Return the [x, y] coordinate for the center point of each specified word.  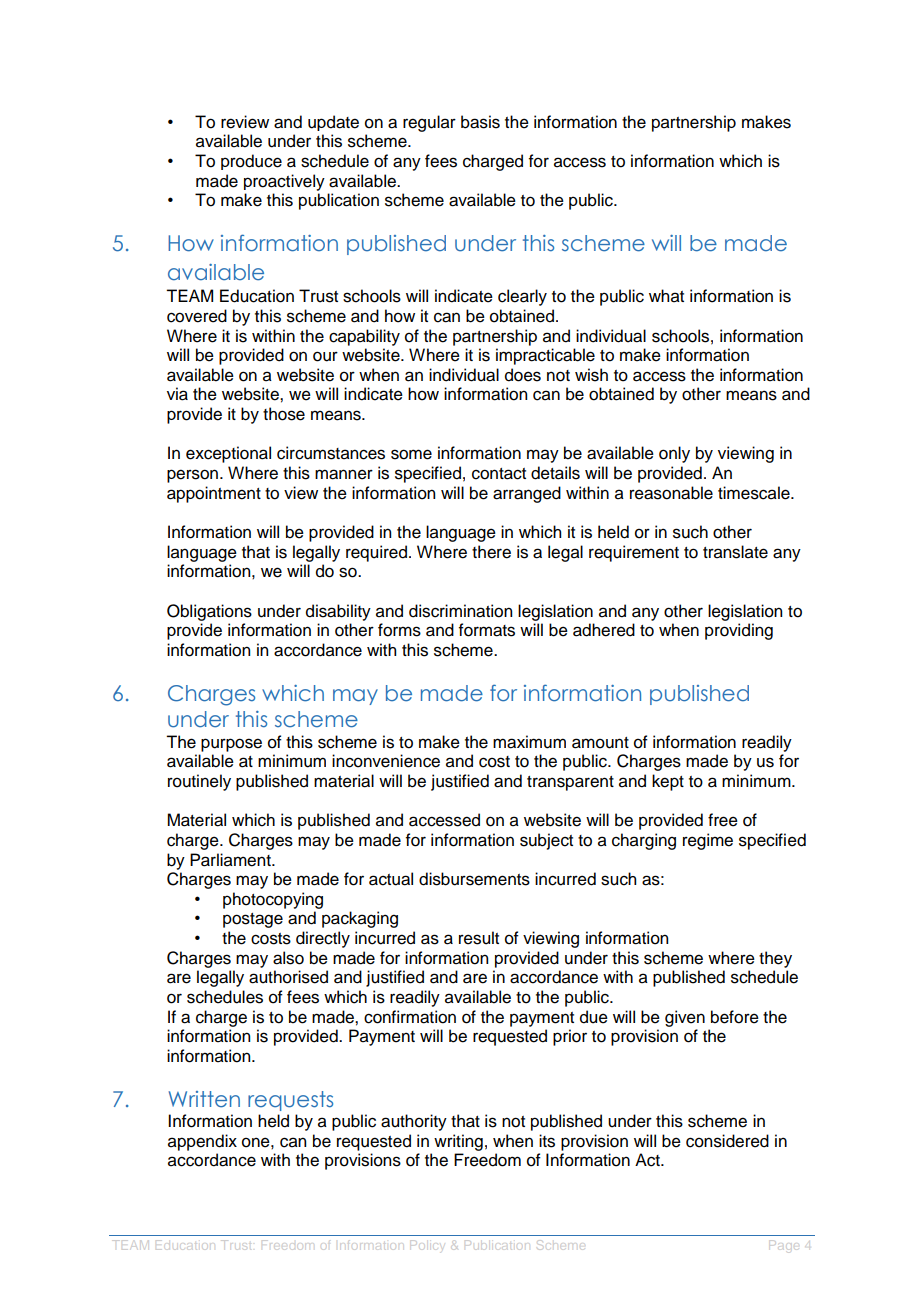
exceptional [228, 454]
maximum [529, 742]
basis [480, 122]
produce [251, 162]
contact [499, 474]
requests [290, 1101]
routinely [199, 782]
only [674, 454]
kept [668, 782]
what [666, 296]
